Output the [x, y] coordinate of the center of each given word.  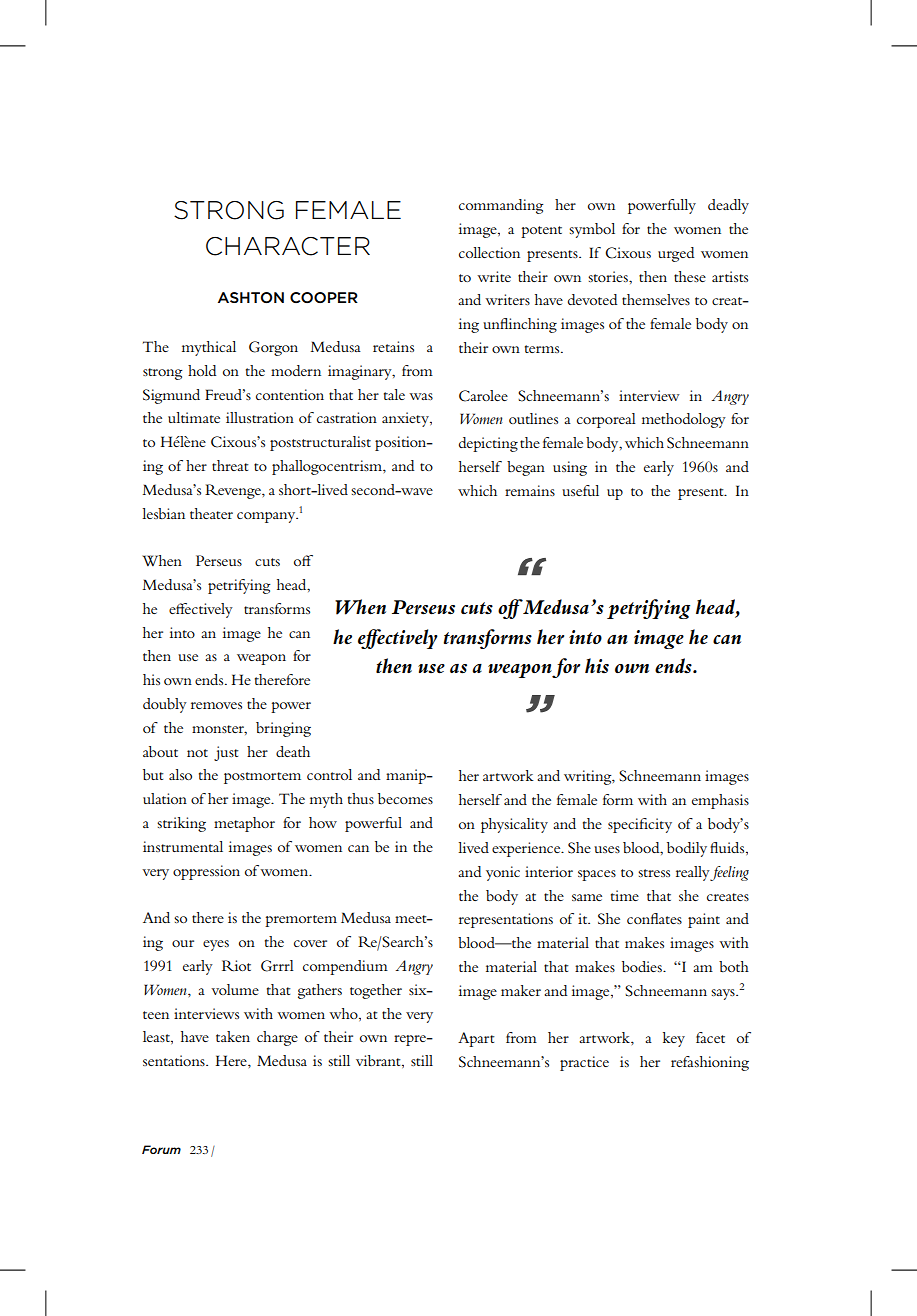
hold [202, 370]
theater [211, 513]
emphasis [720, 801]
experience [527, 849]
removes [216, 705]
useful [580, 490]
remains [530, 490]
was [421, 396]
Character [288, 246]
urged [676, 254]
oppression [206, 872]
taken [233, 1036]
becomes [405, 798]
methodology [684, 420]
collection [489, 252]
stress [654, 873]
